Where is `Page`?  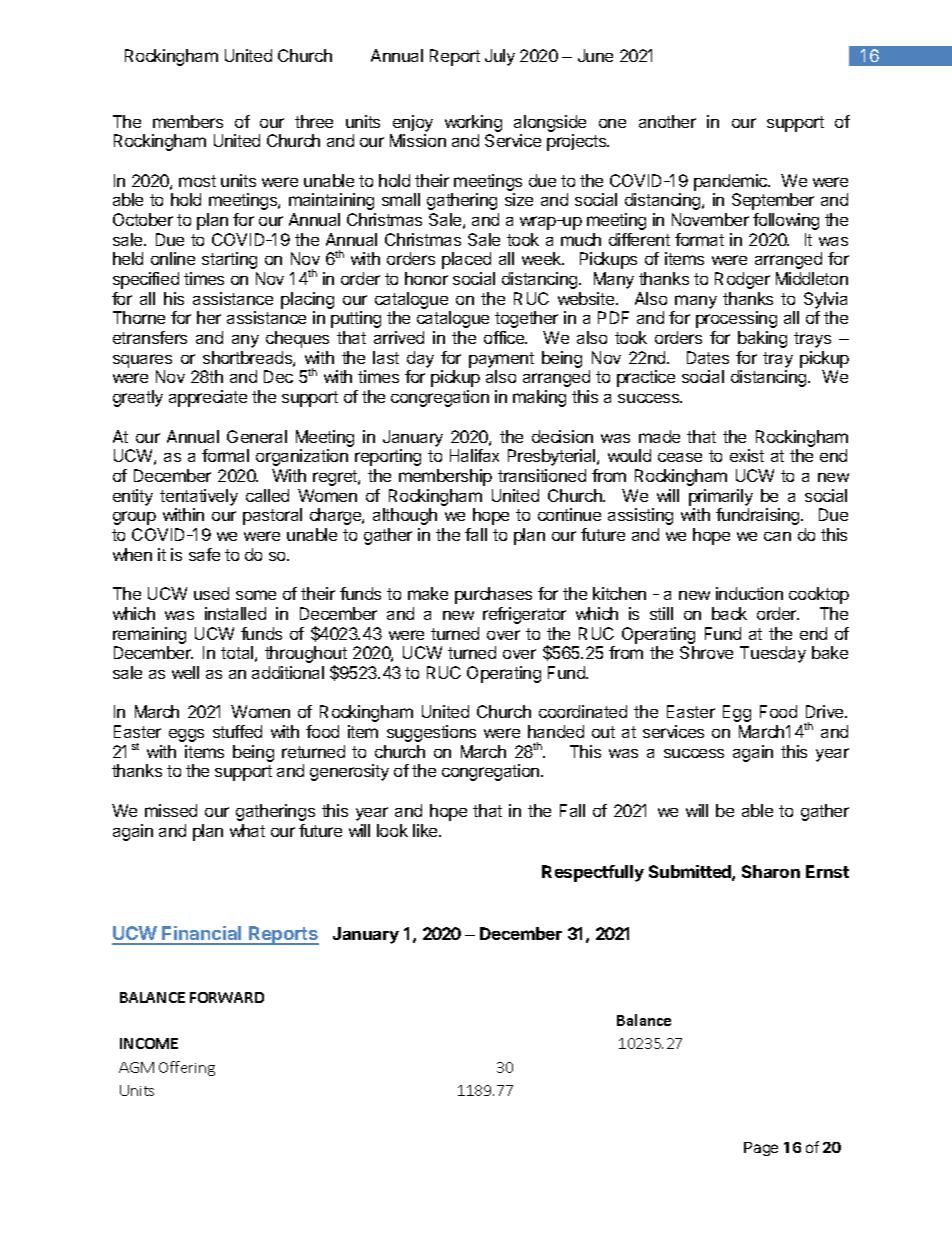
Page is located at coordinates (761, 1149).
